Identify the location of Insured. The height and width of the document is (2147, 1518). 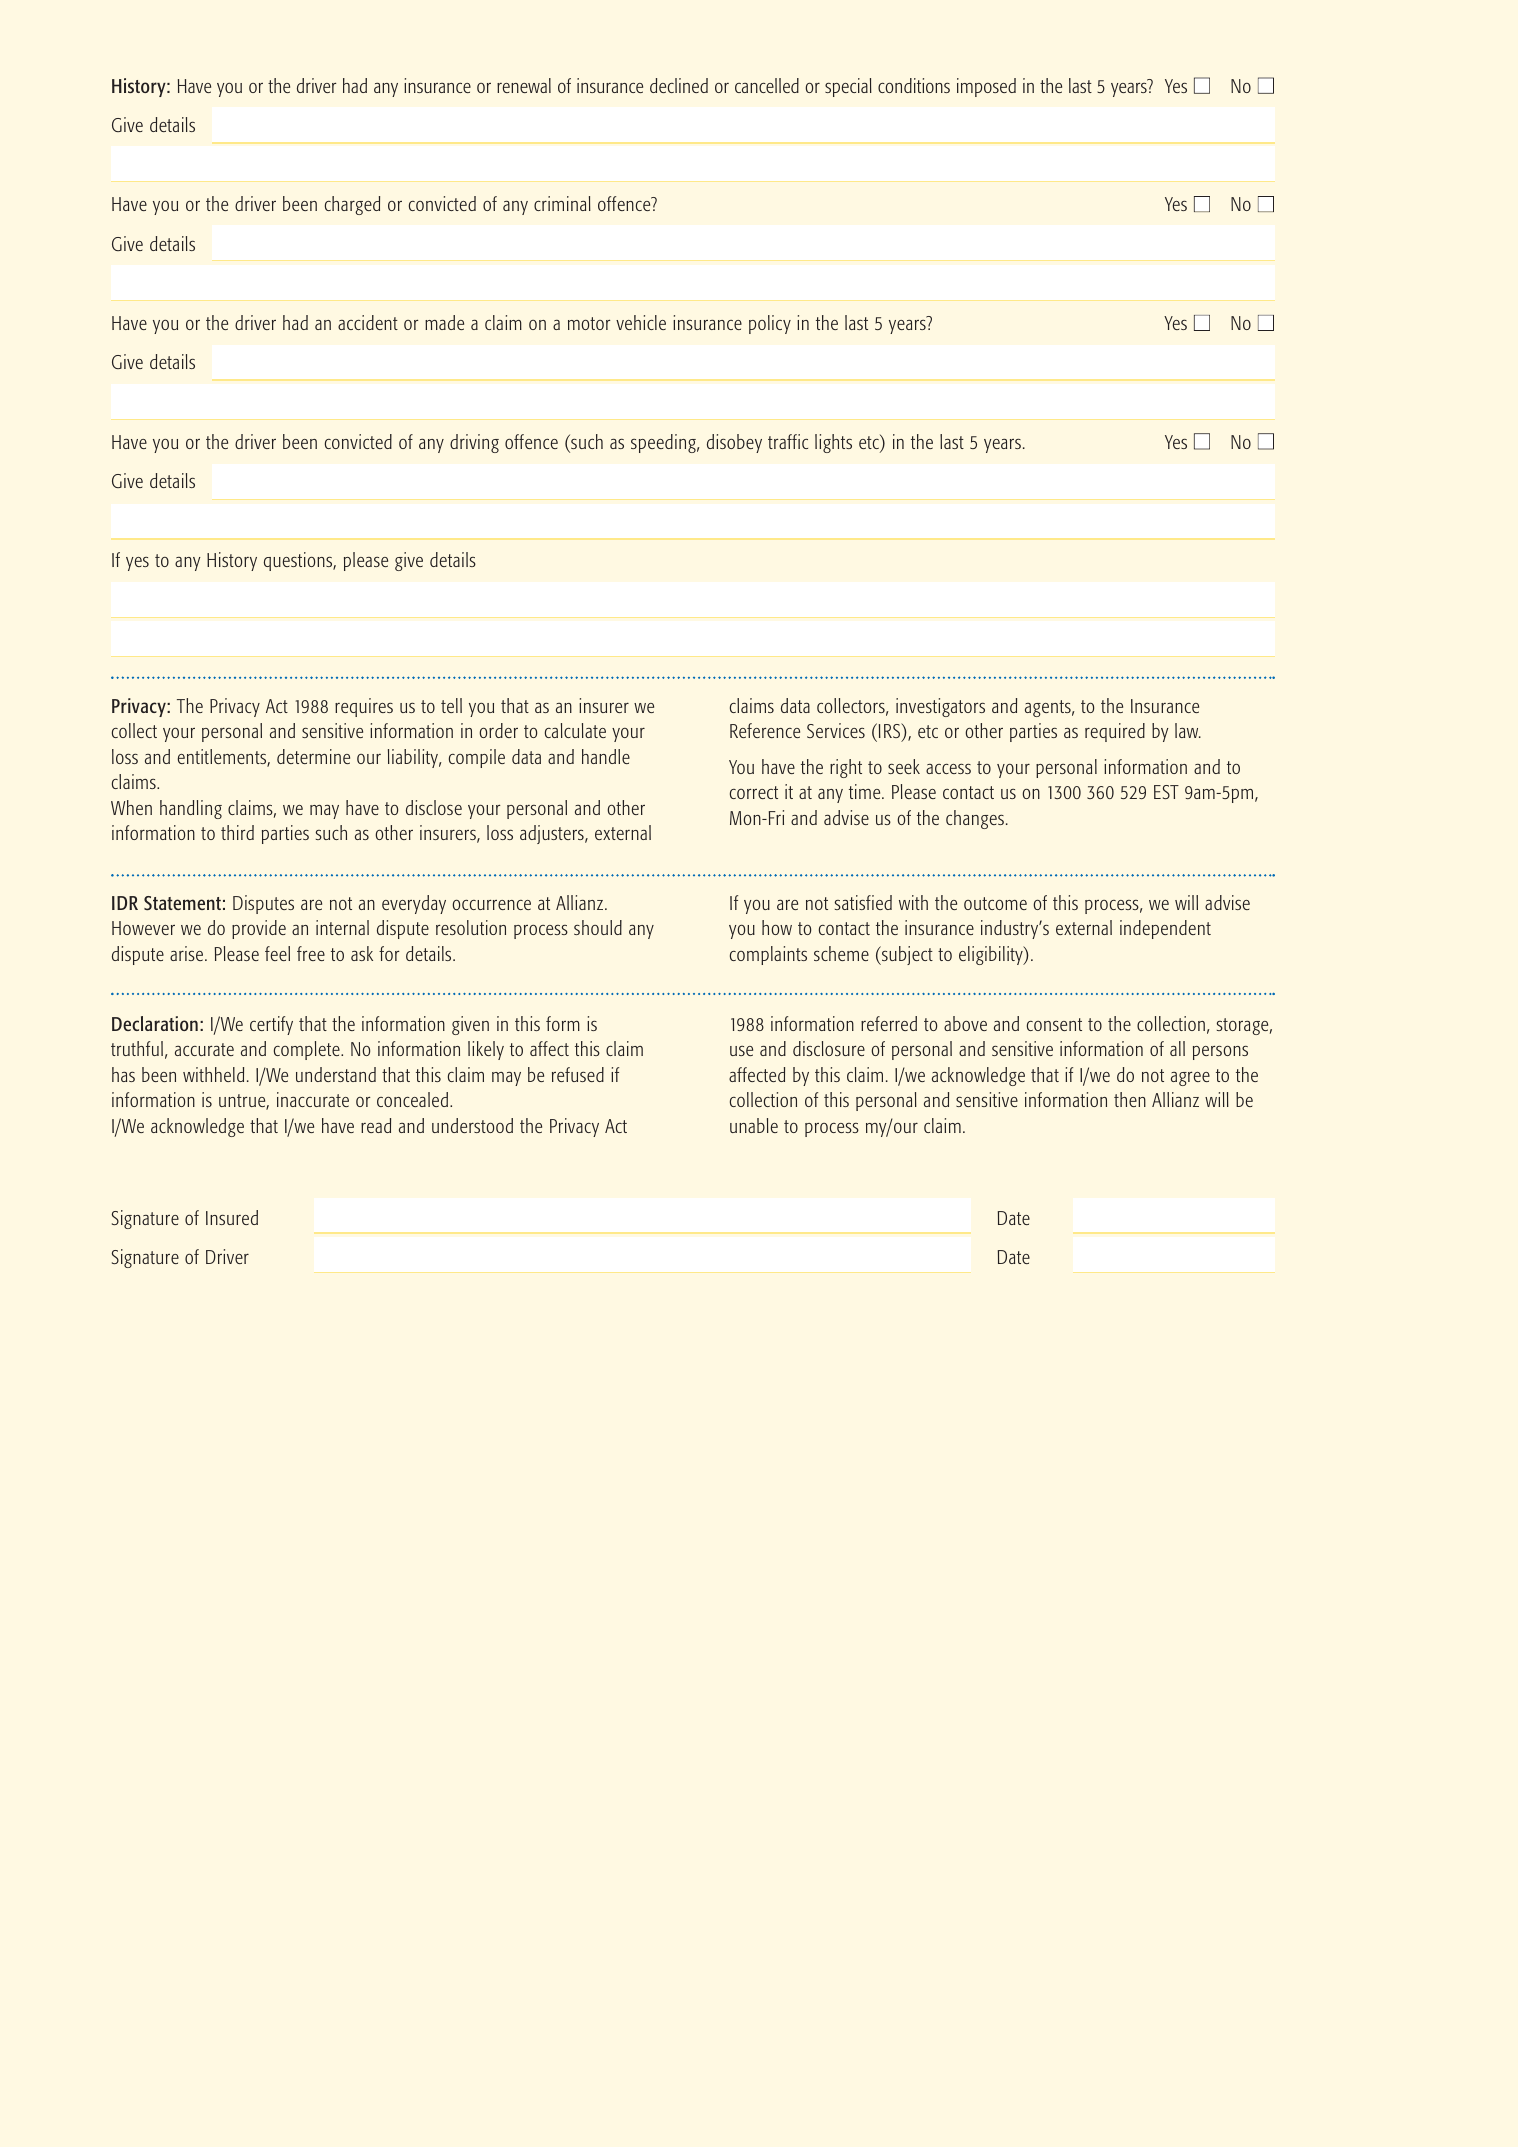
(232, 1217).
